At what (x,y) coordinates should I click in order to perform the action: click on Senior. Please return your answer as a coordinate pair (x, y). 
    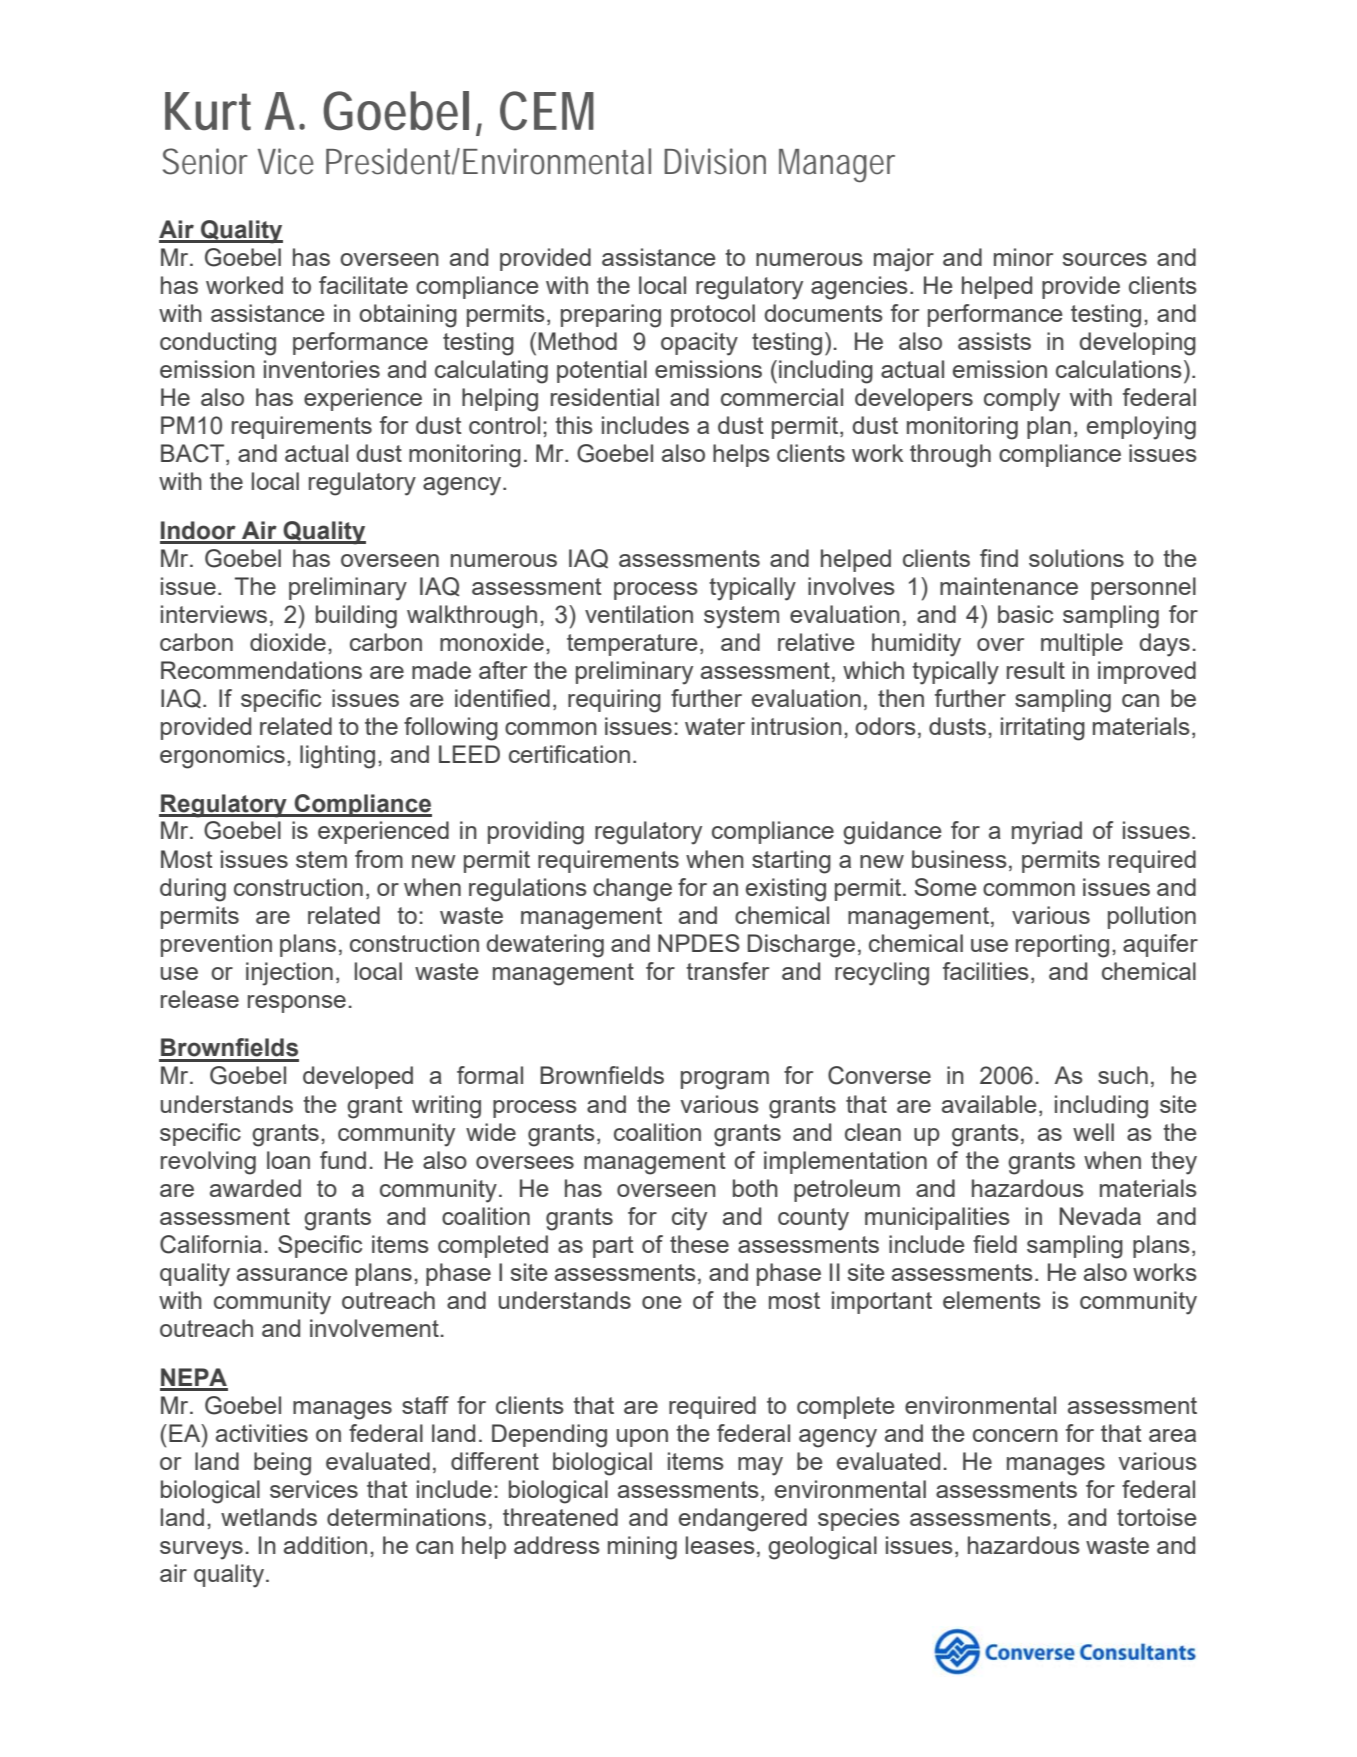
    Looking at the image, I should click on (205, 161).
